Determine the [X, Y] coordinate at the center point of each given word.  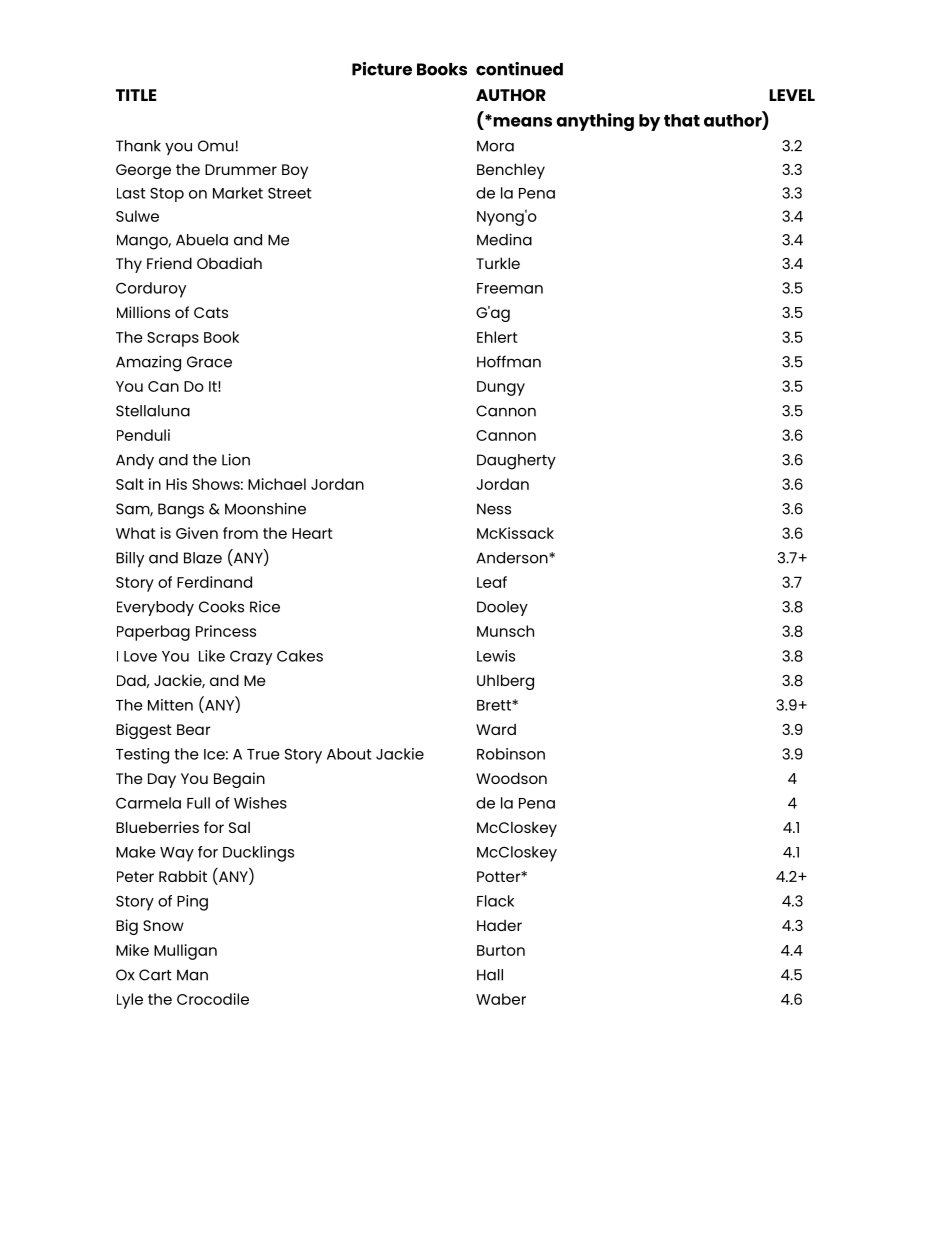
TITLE [136, 95]
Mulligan [185, 952]
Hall [490, 975]
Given [197, 533]
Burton [501, 950]
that [682, 120]
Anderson [513, 558]
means [521, 121]
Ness [494, 509]
